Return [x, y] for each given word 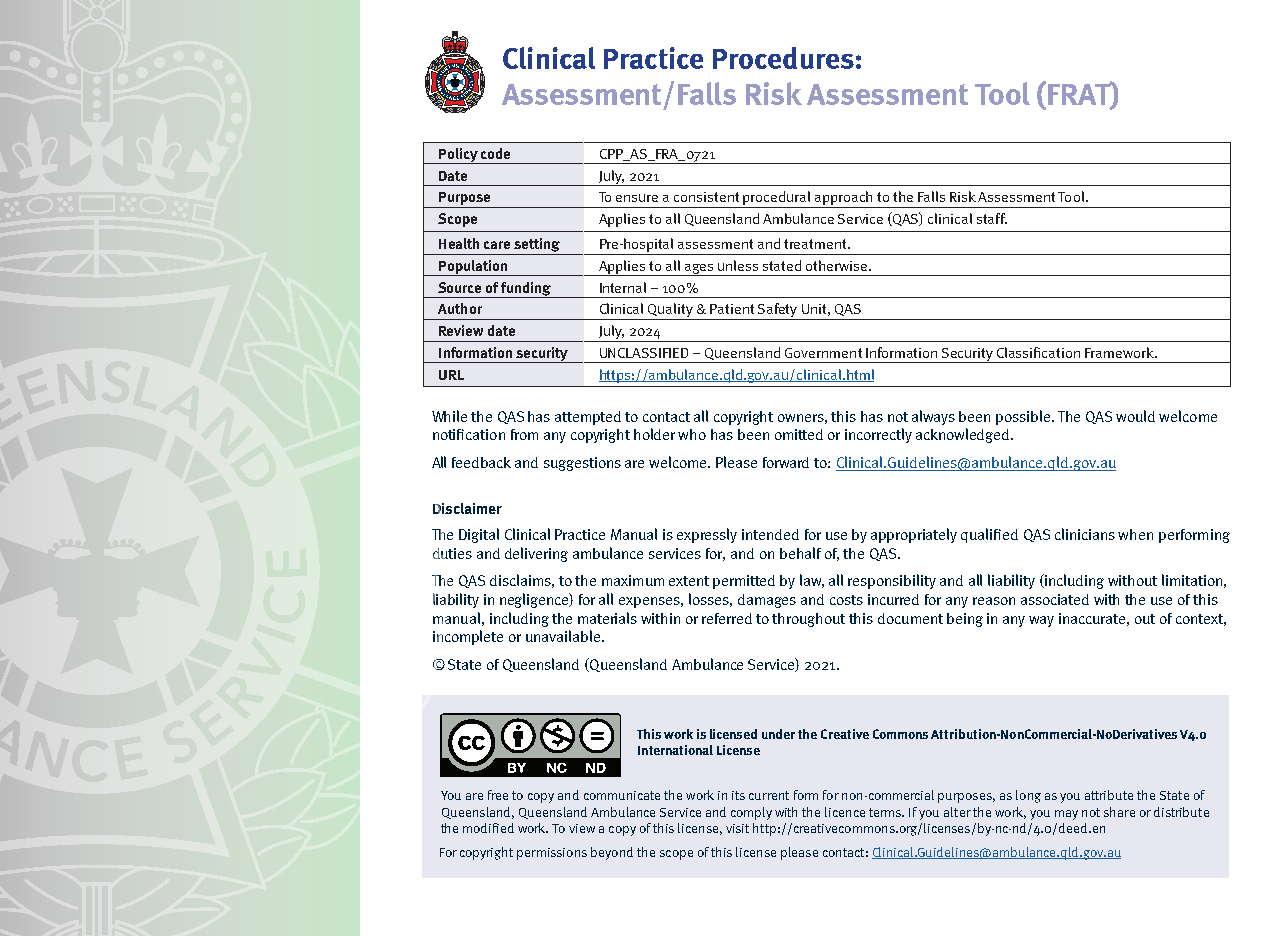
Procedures [783, 58]
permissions [552, 854]
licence [845, 812]
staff [992, 218]
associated [1055, 599]
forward [786, 462]
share [1119, 812]
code [495, 153]
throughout [808, 620]
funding [526, 290]
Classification [1038, 352]
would [1135, 416]
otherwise [836, 265]
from [524, 434]
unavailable [563, 636]
